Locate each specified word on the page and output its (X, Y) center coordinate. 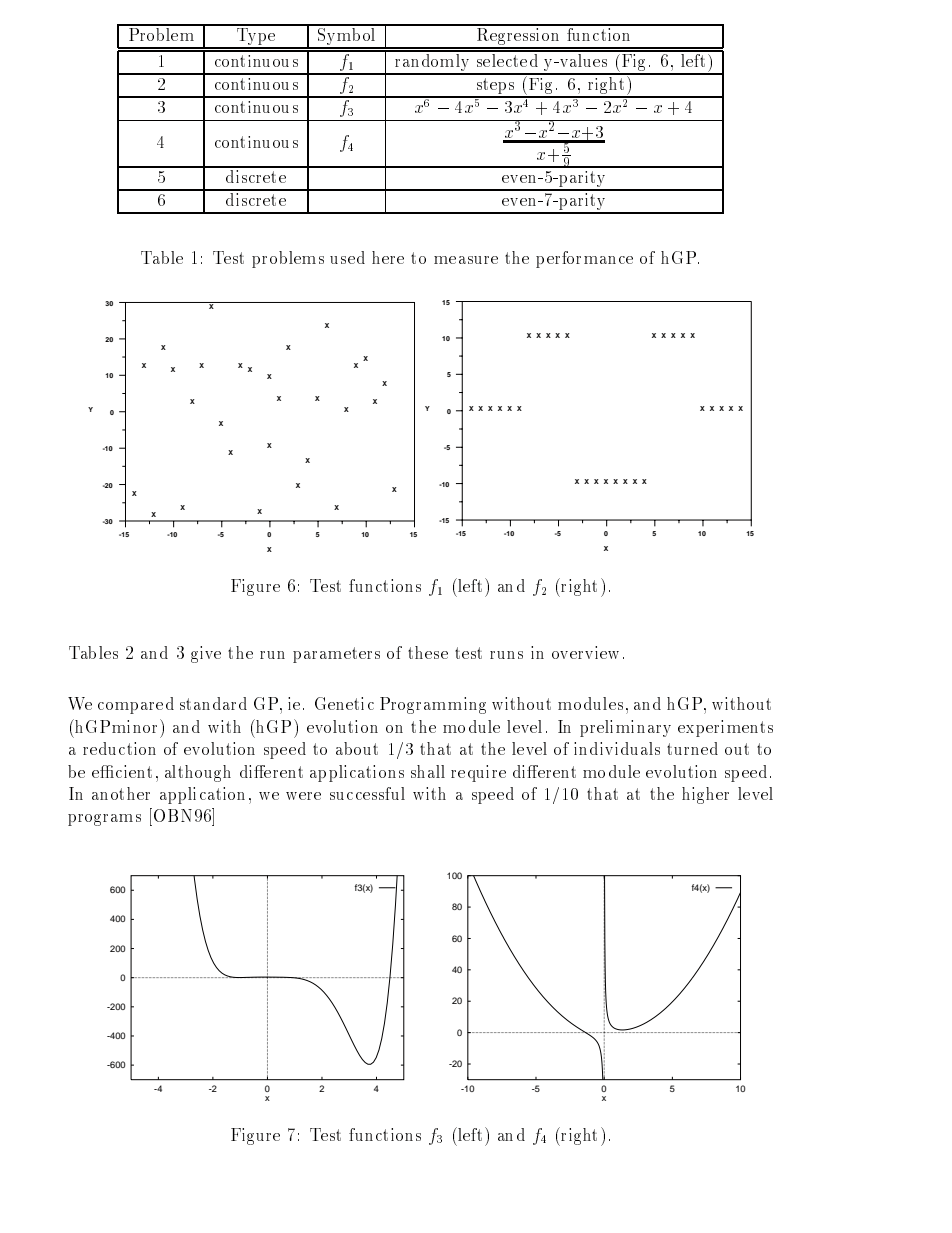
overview (585, 652)
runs (506, 655)
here (388, 257)
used (347, 257)
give (206, 654)
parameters (336, 655)
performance (584, 259)
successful (367, 793)
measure (466, 260)
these (428, 652)
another (121, 793)
